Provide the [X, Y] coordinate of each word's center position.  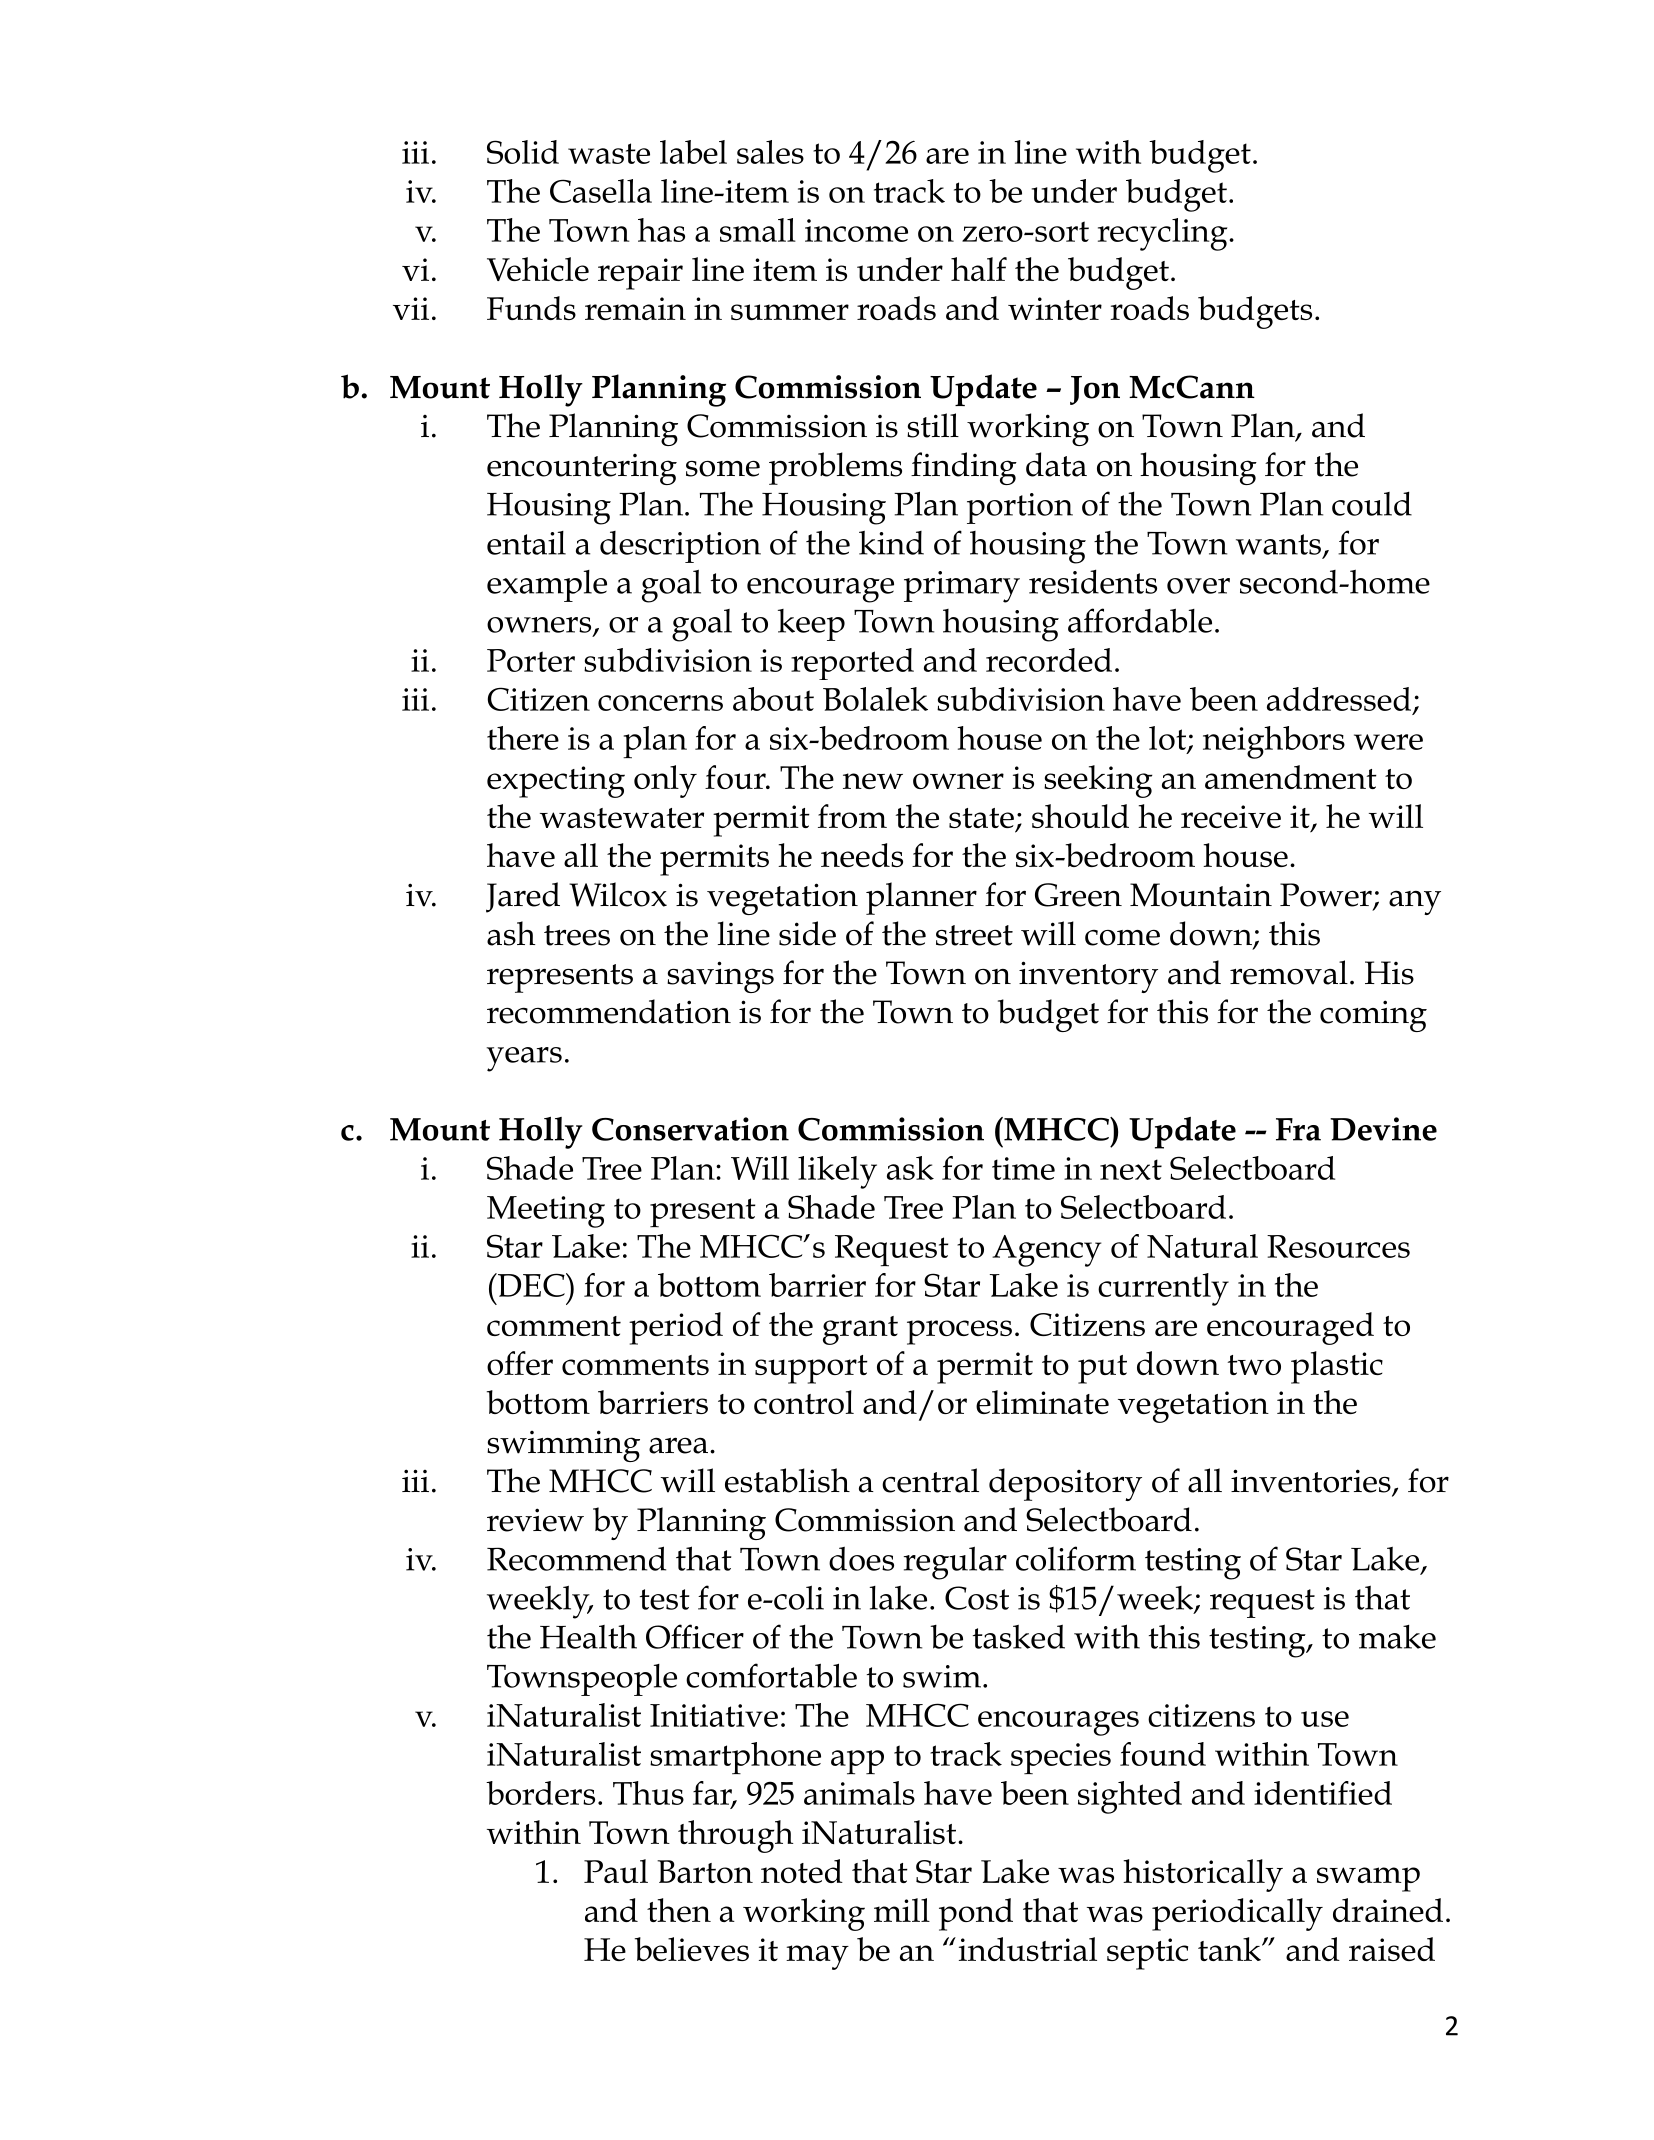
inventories [1312, 1482]
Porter [531, 660]
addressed [1339, 699]
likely [837, 1172]
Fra [1298, 1129]
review [535, 1520]
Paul [616, 1871]
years [524, 1059]
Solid [523, 152]
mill [902, 1910]
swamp [1368, 1879]
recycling [1164, 234]
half [979, 269]
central [930, 1480]
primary [962, 587]
